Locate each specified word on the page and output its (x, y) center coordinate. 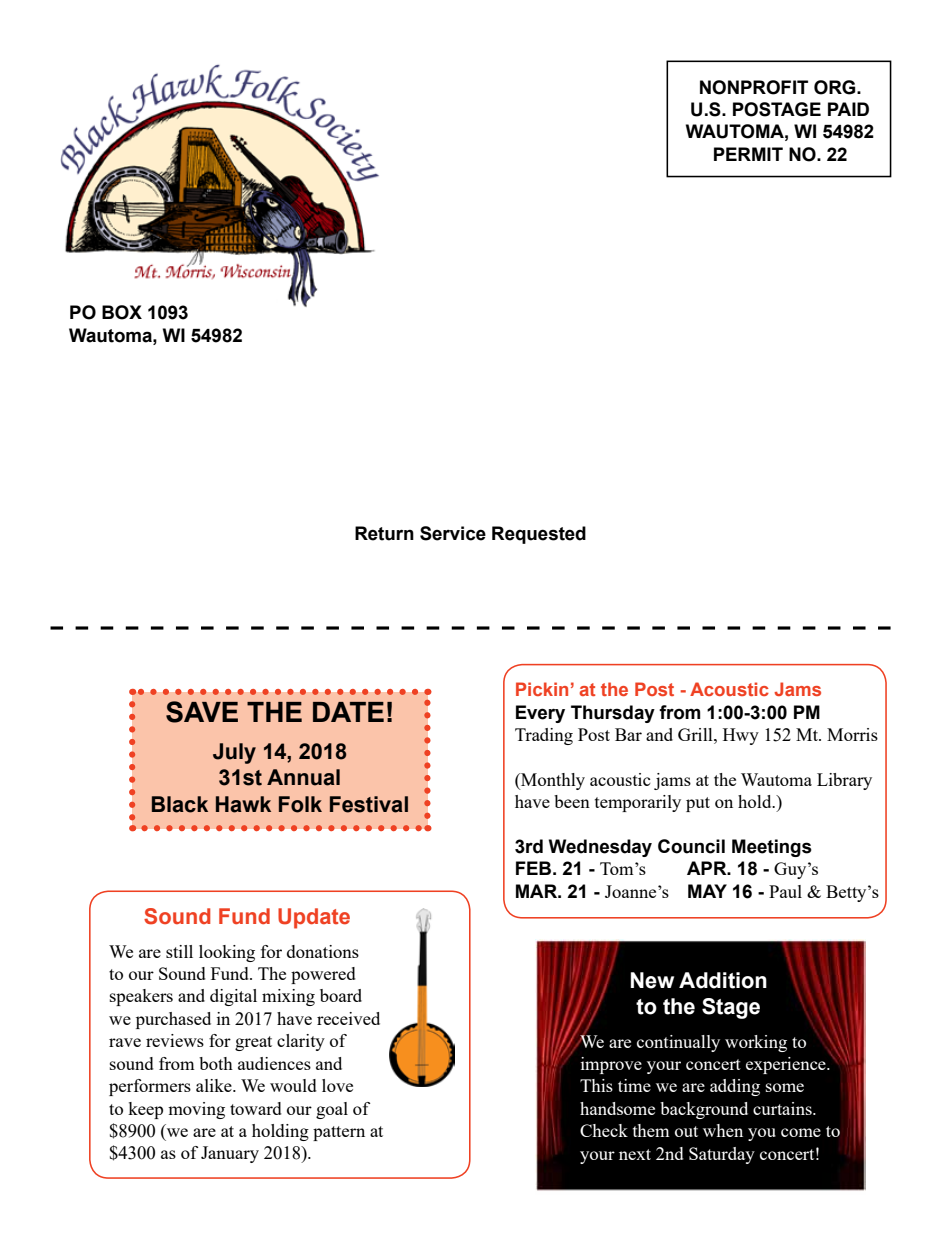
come (801, 1132)
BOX (122, 312)
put (698, 804)
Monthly (552, 781)
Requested (539, 535)
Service (453, 533)
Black (180, 804)
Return (384, 533)
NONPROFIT (754, 87)
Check (604, 1130)
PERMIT (748, 154)
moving (196, 1110)
